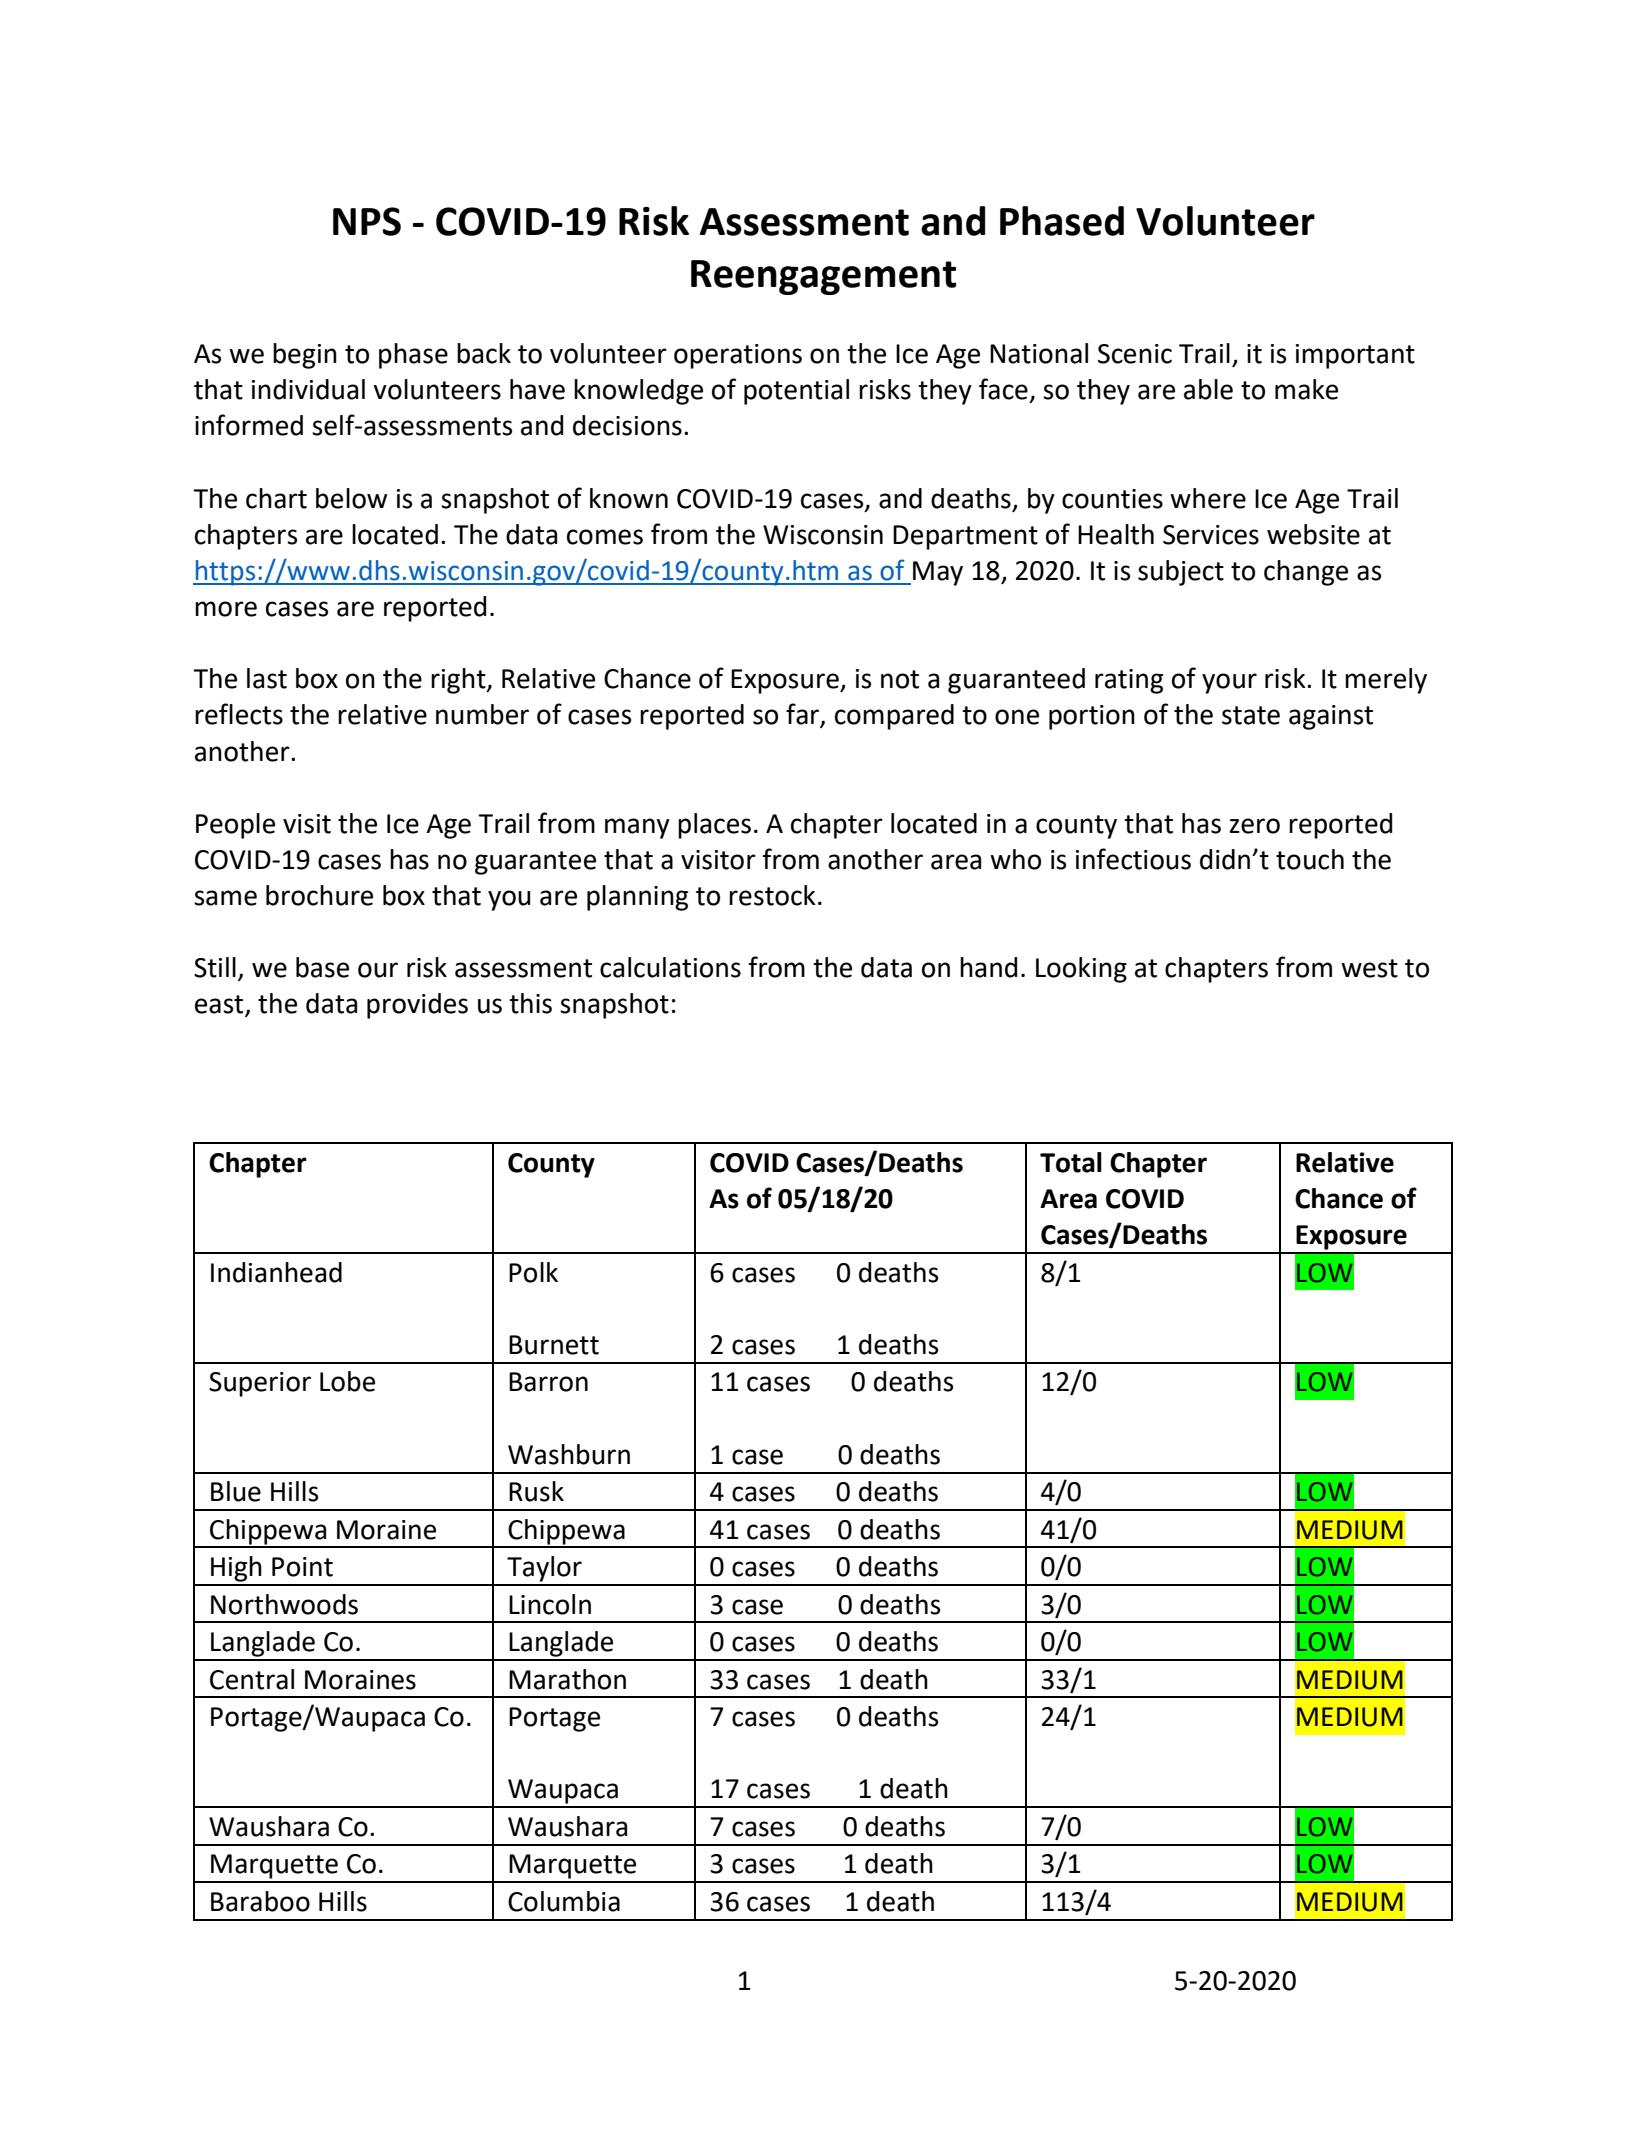 The width and height of the screenshot is (1646, 2131). What do you see at coordinates (235, 826) in the screenshot?
I see `People` at bounding box center [235, 826].
